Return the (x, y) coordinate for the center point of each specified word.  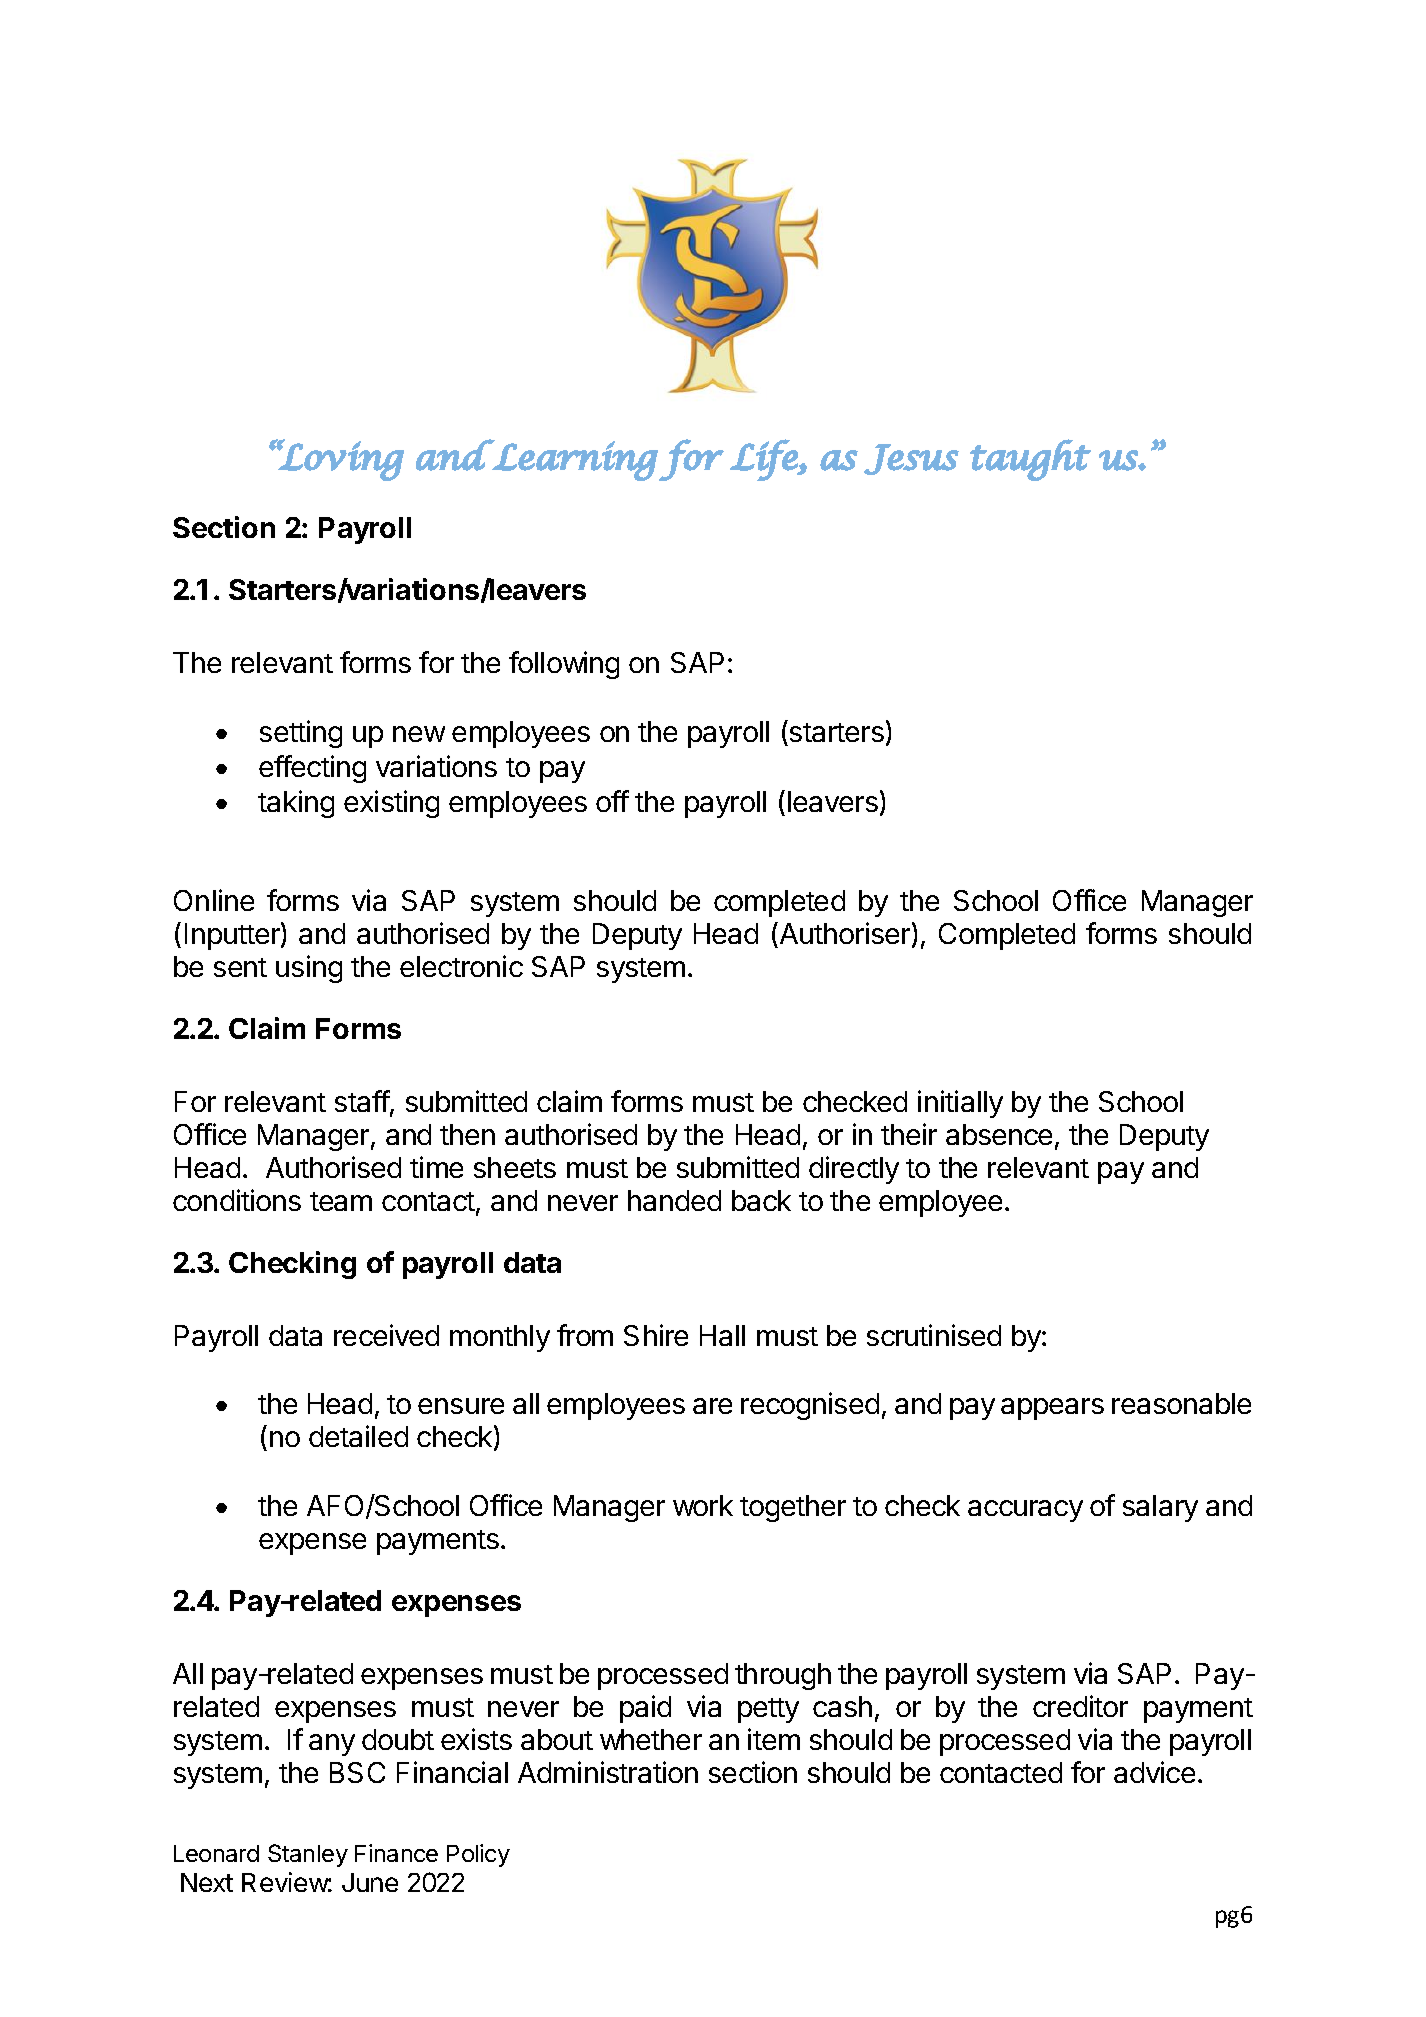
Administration (608, 1772)
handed (674, 1200)
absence (999, 1134)
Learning (574, 460)
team (341, 1201)
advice (1154, 1772)
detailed (358, 1436)
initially (960, 1104)
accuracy (1025, 1511)
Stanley (308, 1855)
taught (1030, 460)
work (703, 1505)
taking (296, 804)
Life (765, 460)
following (564, 665)
